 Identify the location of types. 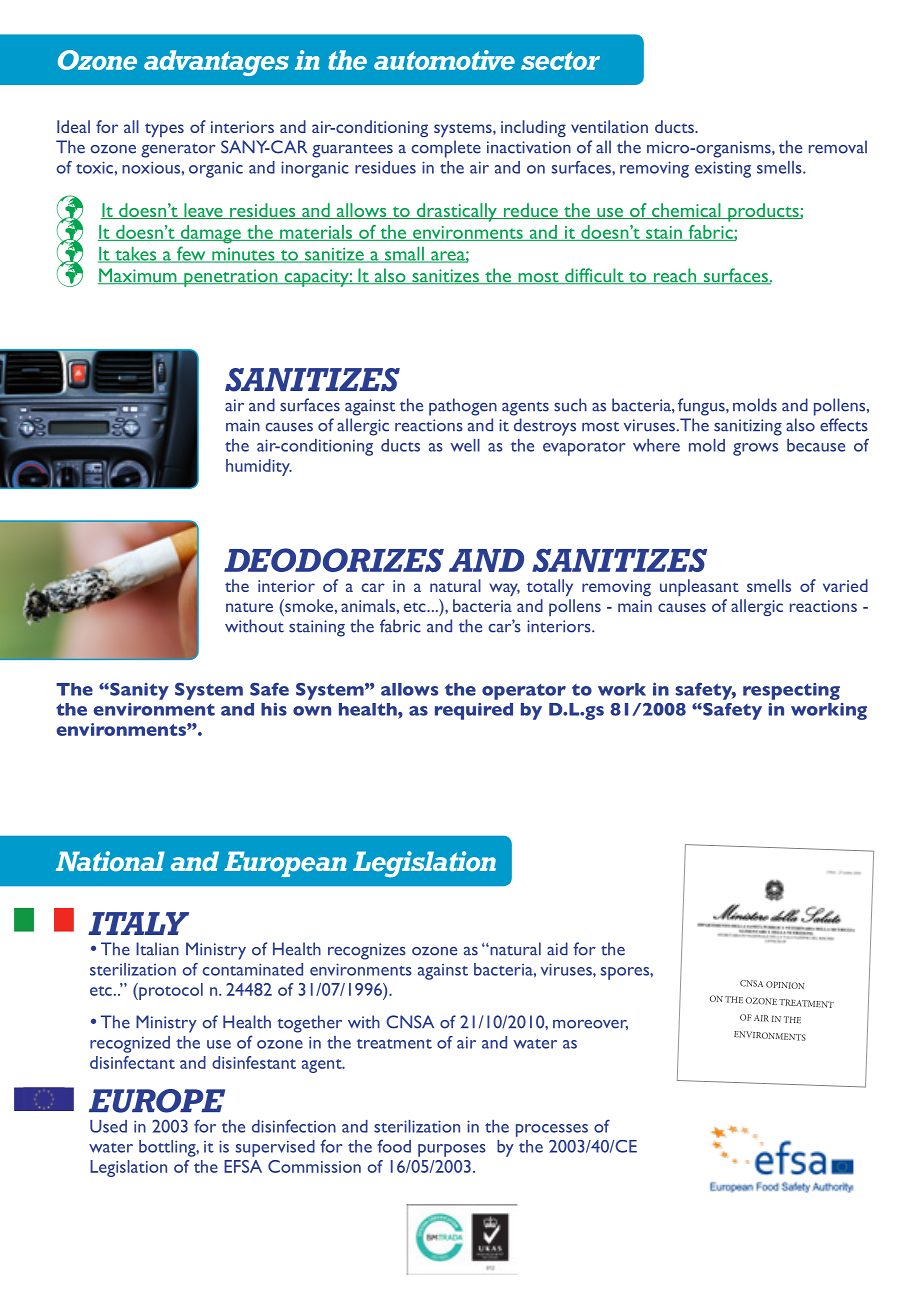
(164, 130).
